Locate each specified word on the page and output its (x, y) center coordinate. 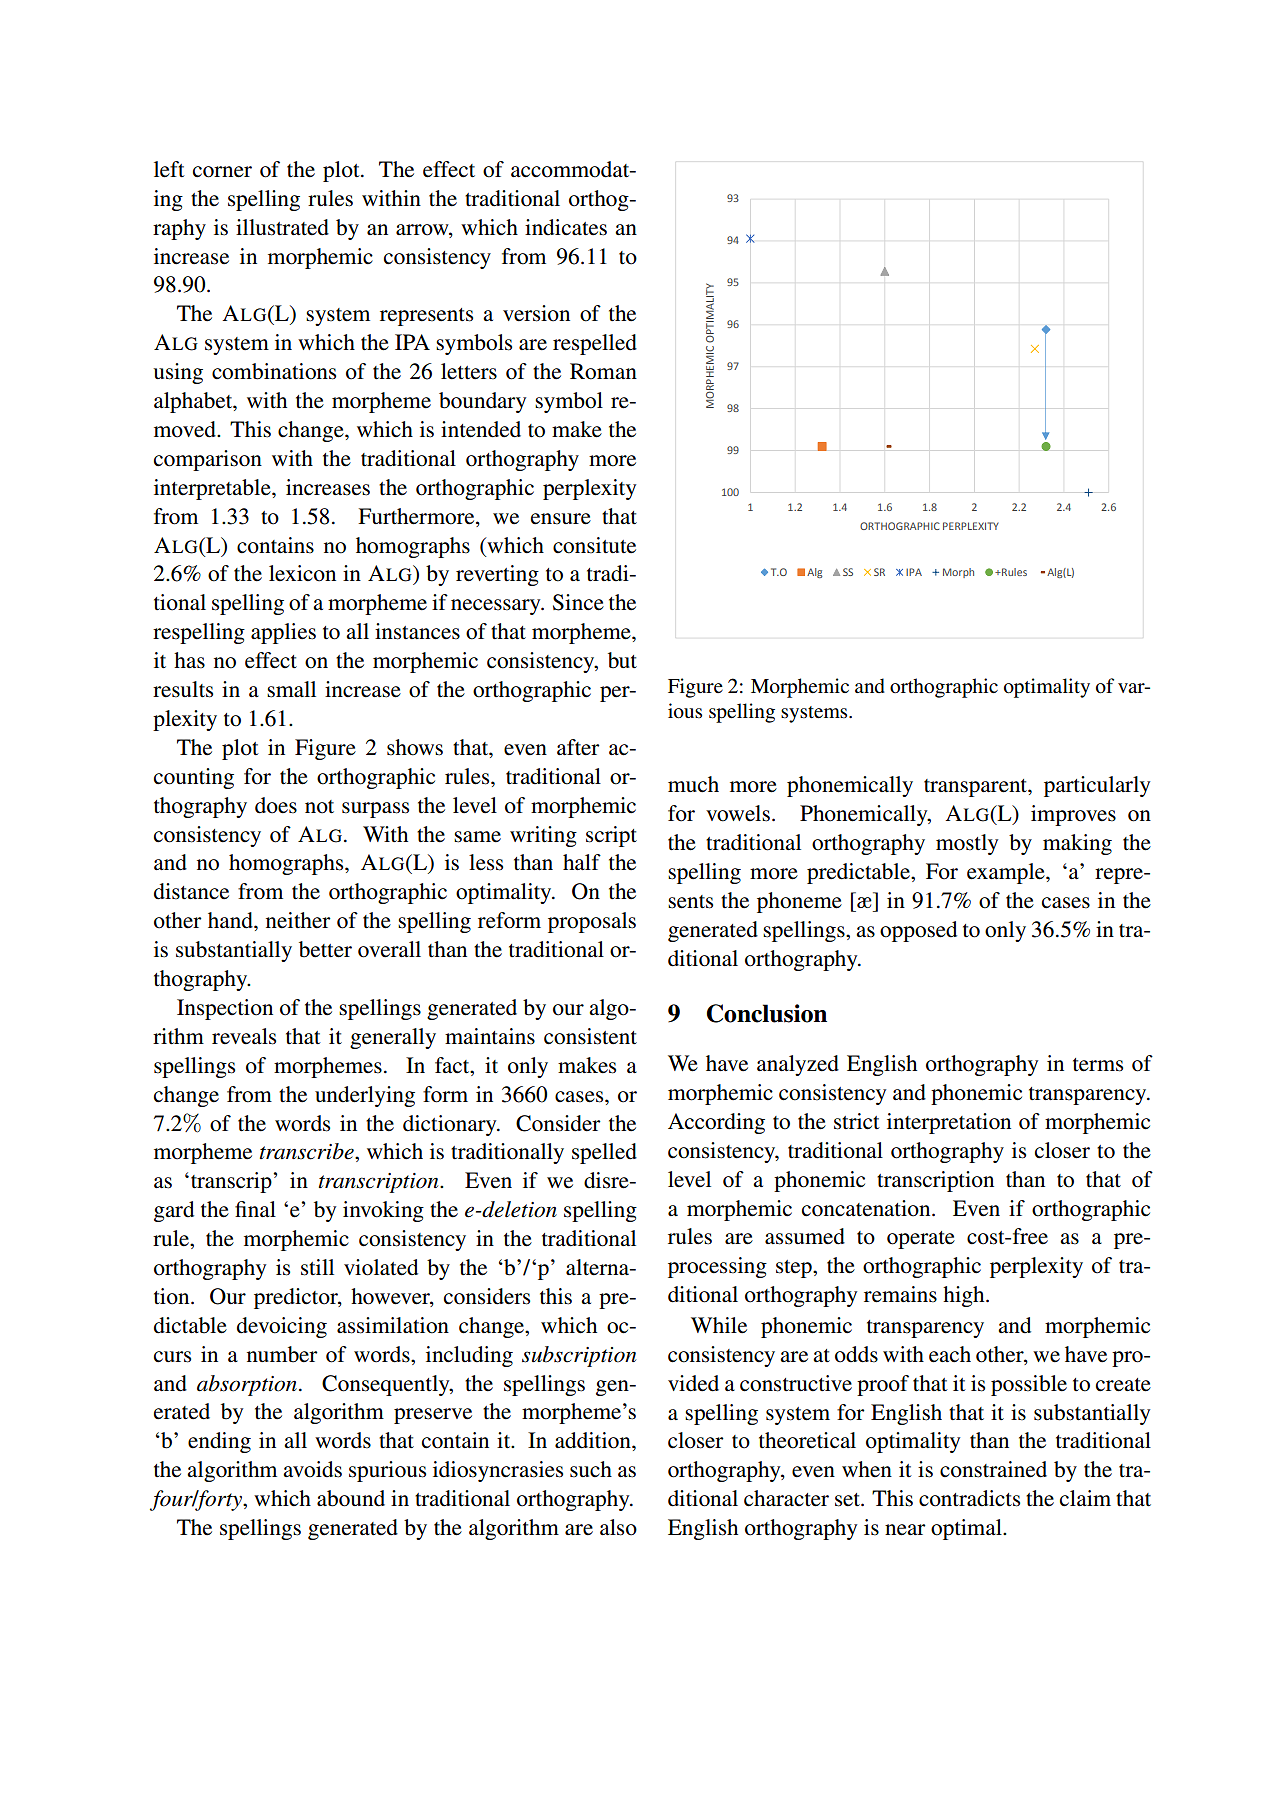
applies (283, 633)
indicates (566, 227)
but (622, 660)
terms (1098, 1065)
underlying (365, 1096)
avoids (312, 1469)
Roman (603, 371)
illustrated (282, 227)
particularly (1097, 786)
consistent (590, 1036)
